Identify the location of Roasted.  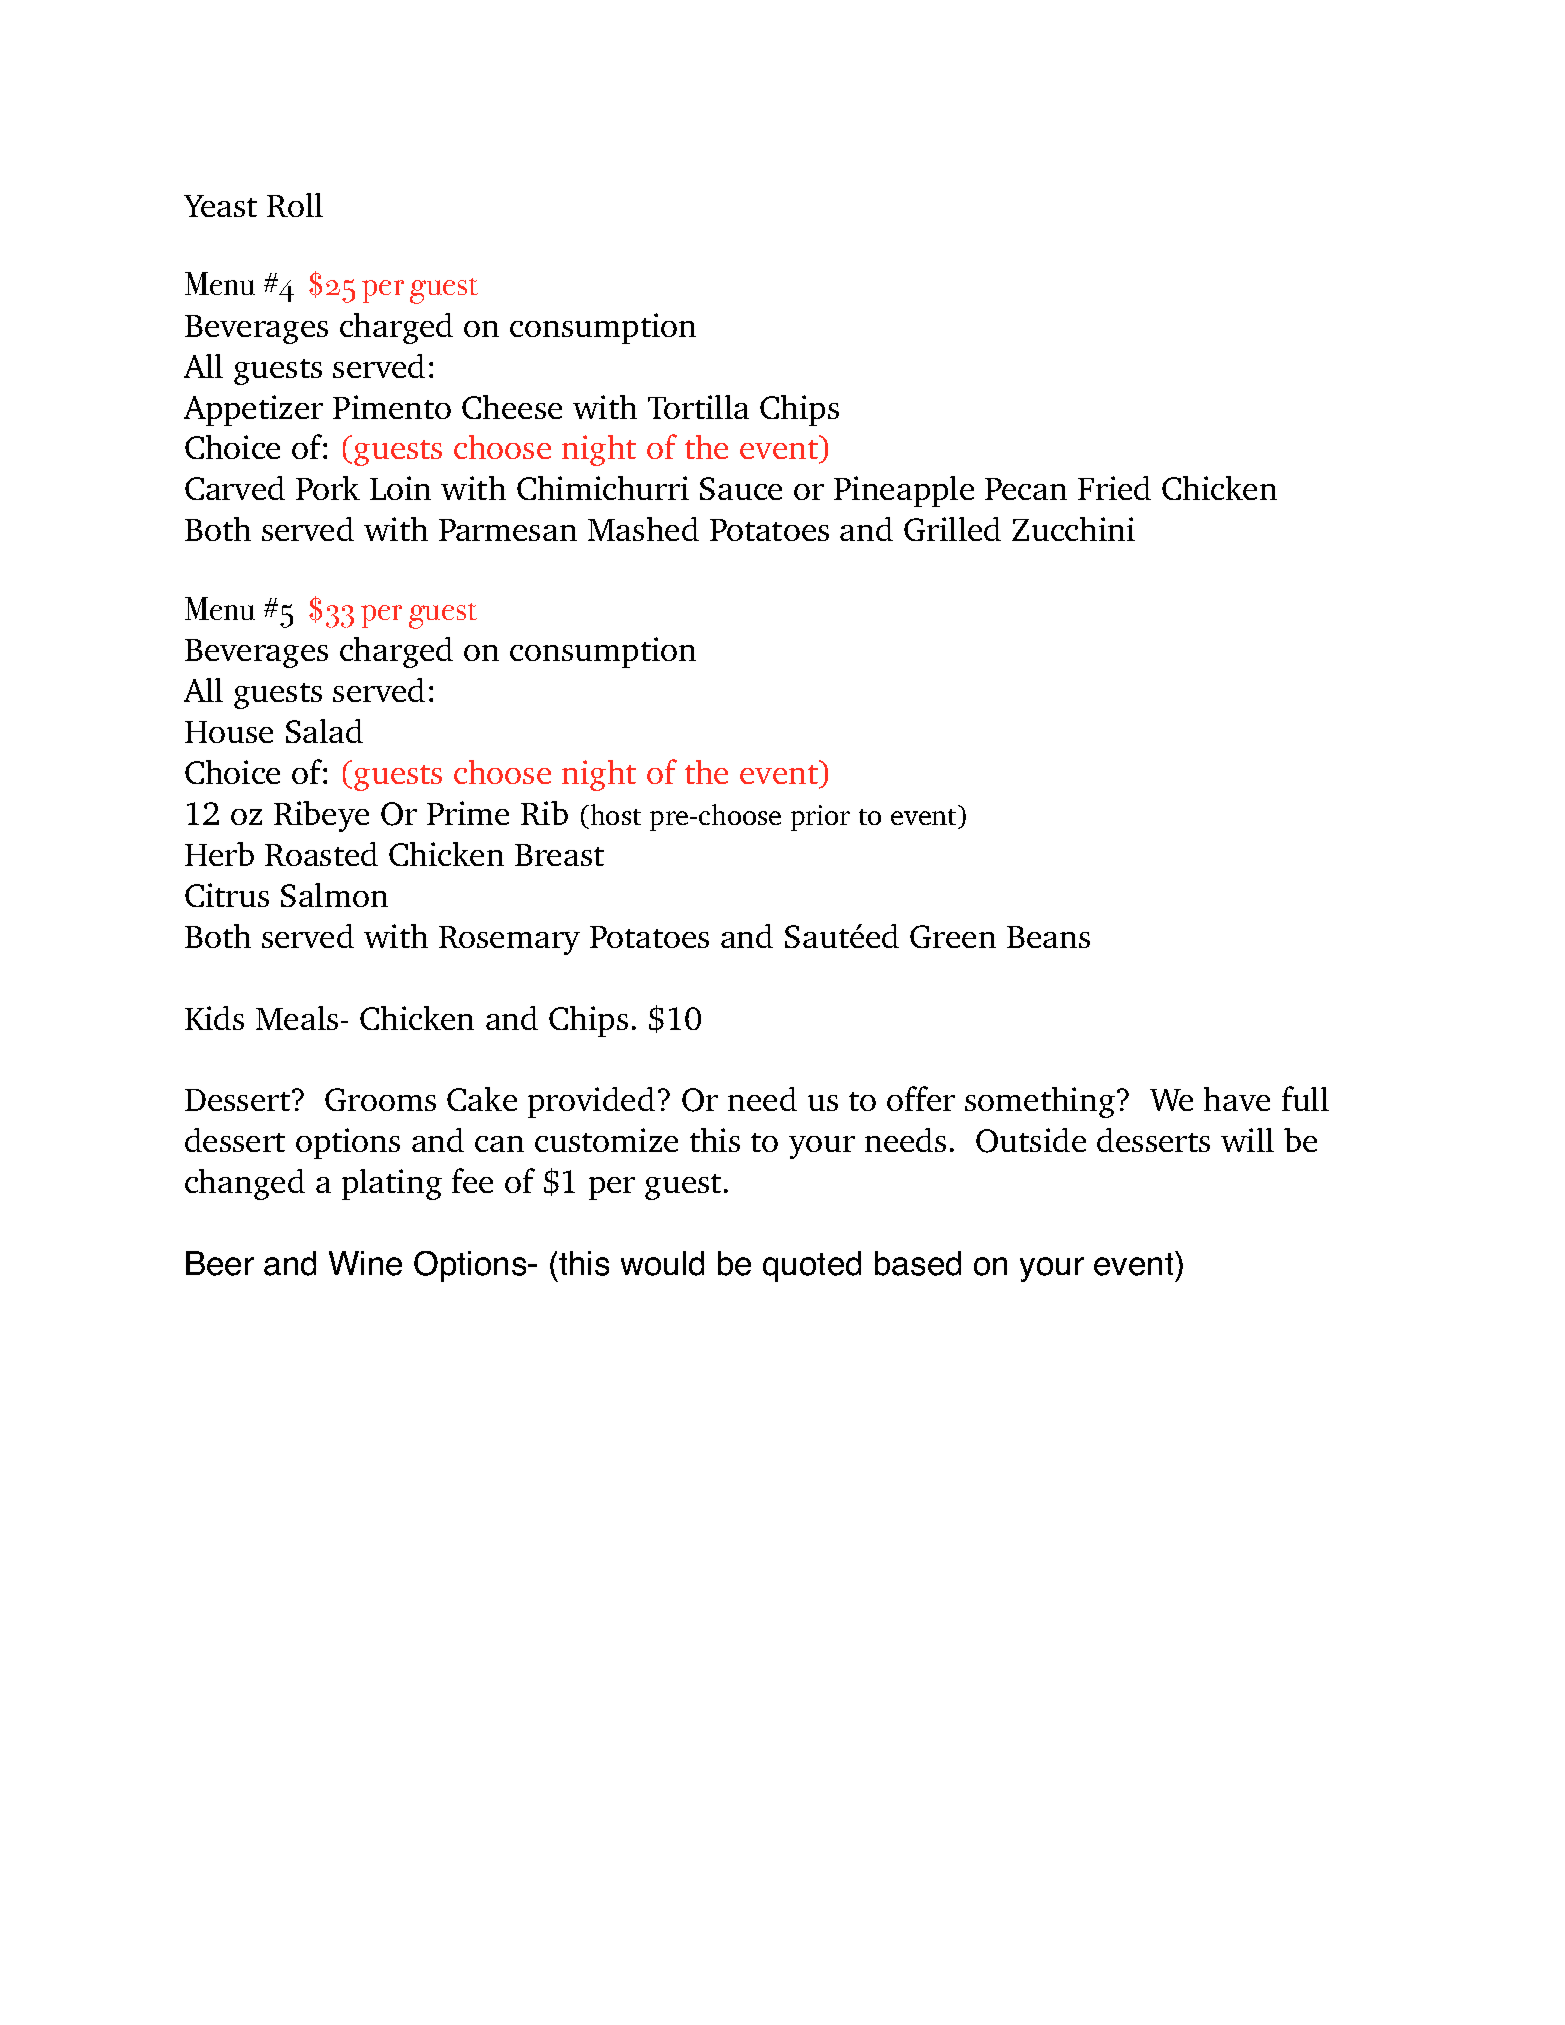
(321, 854).
